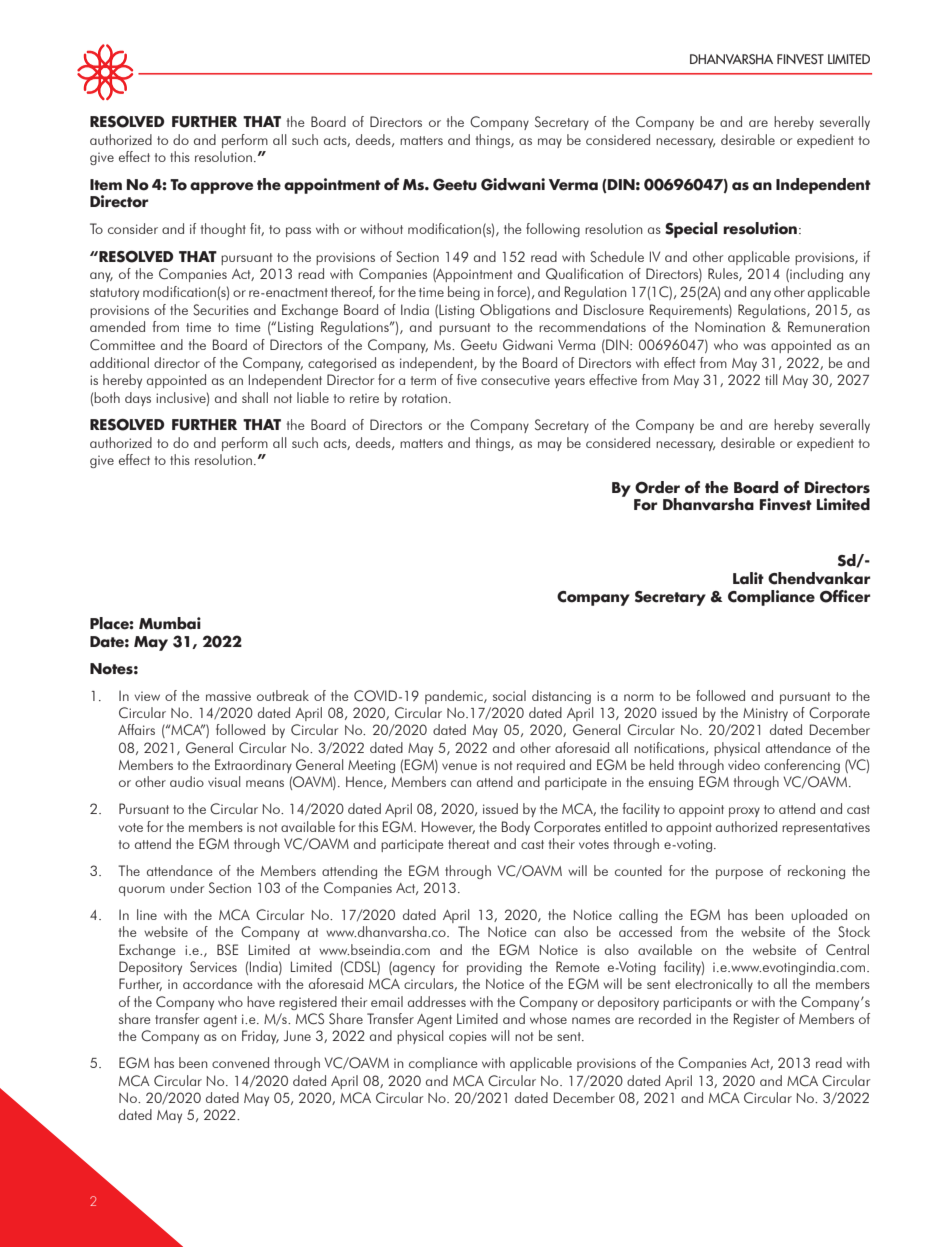 This image has height=1247, width=952. What do you see at coordinates (509, 695) in the image?
I see `social` at bounding box center [509, 695].
